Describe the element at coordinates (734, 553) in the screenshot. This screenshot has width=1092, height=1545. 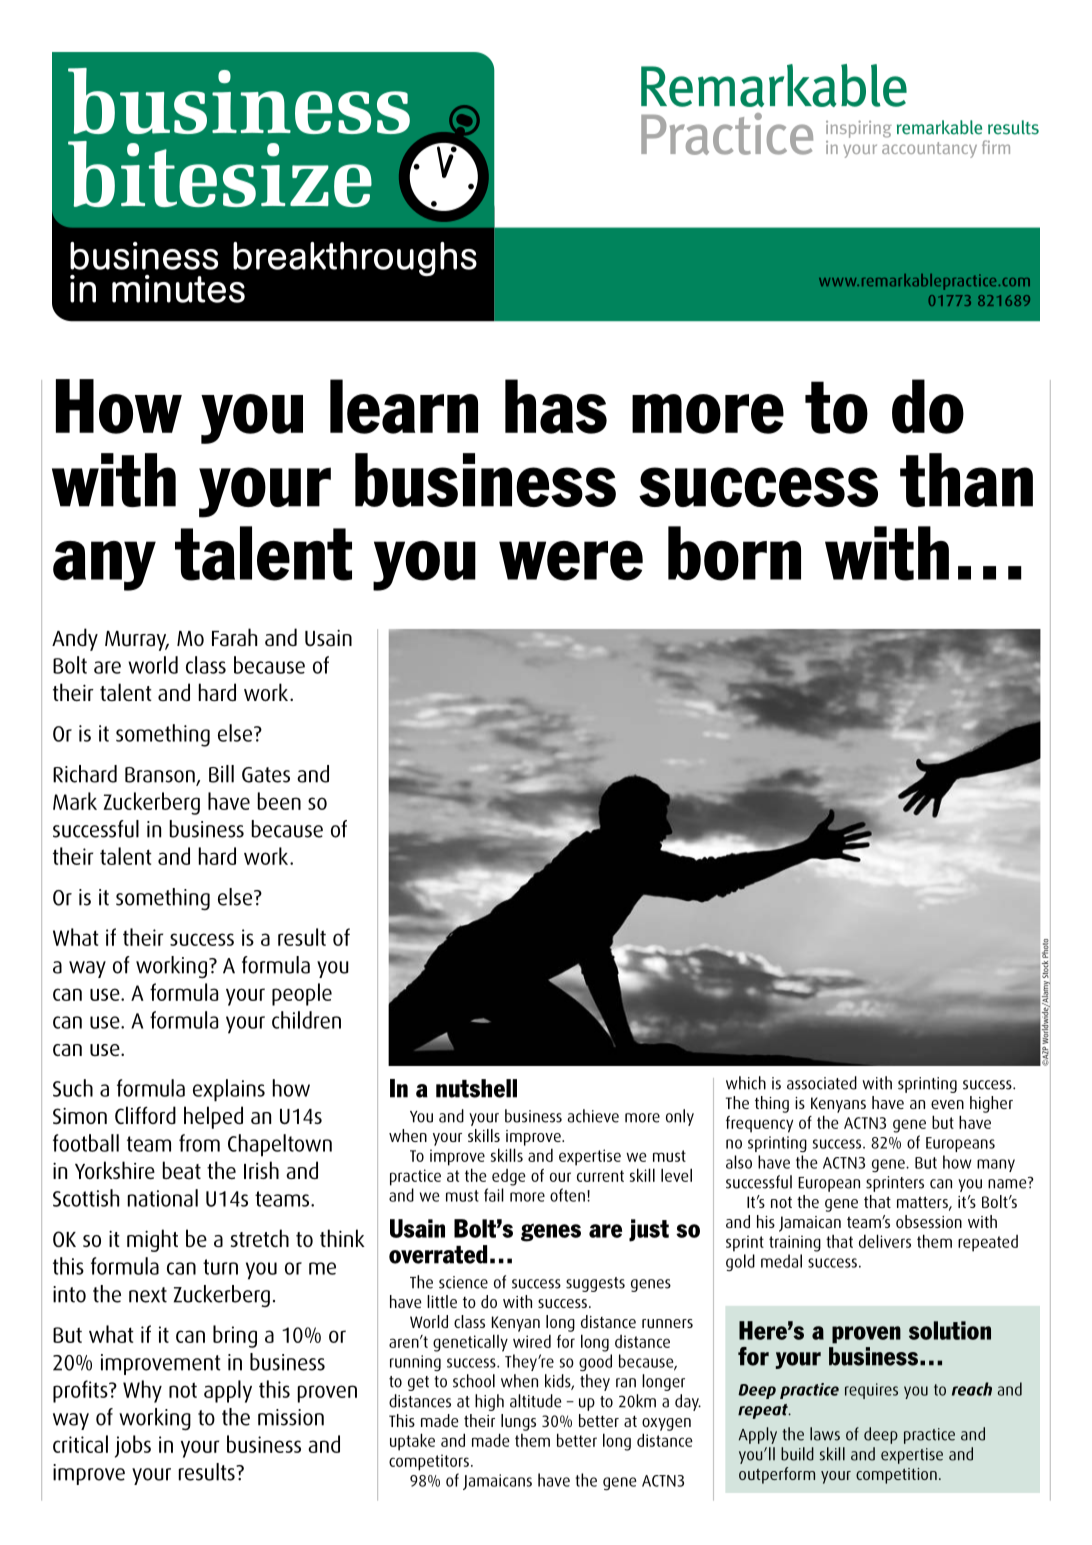
I see `born` at that location.
